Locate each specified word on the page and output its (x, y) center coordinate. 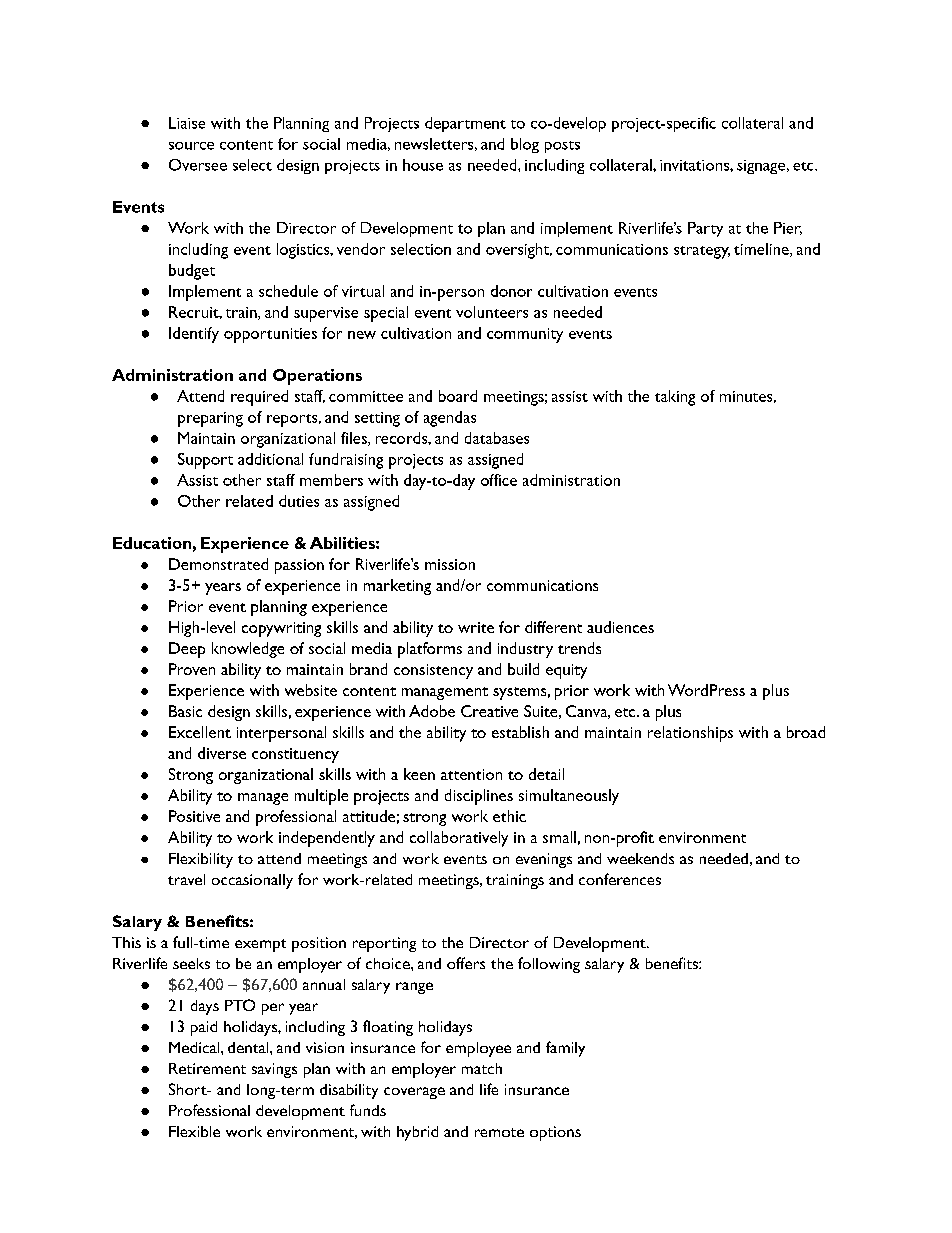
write (476, 627)
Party (705, 229)
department (465, 124)
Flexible (194, 1131)
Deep (187, 650)
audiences (620, 627)
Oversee (198, 165)
